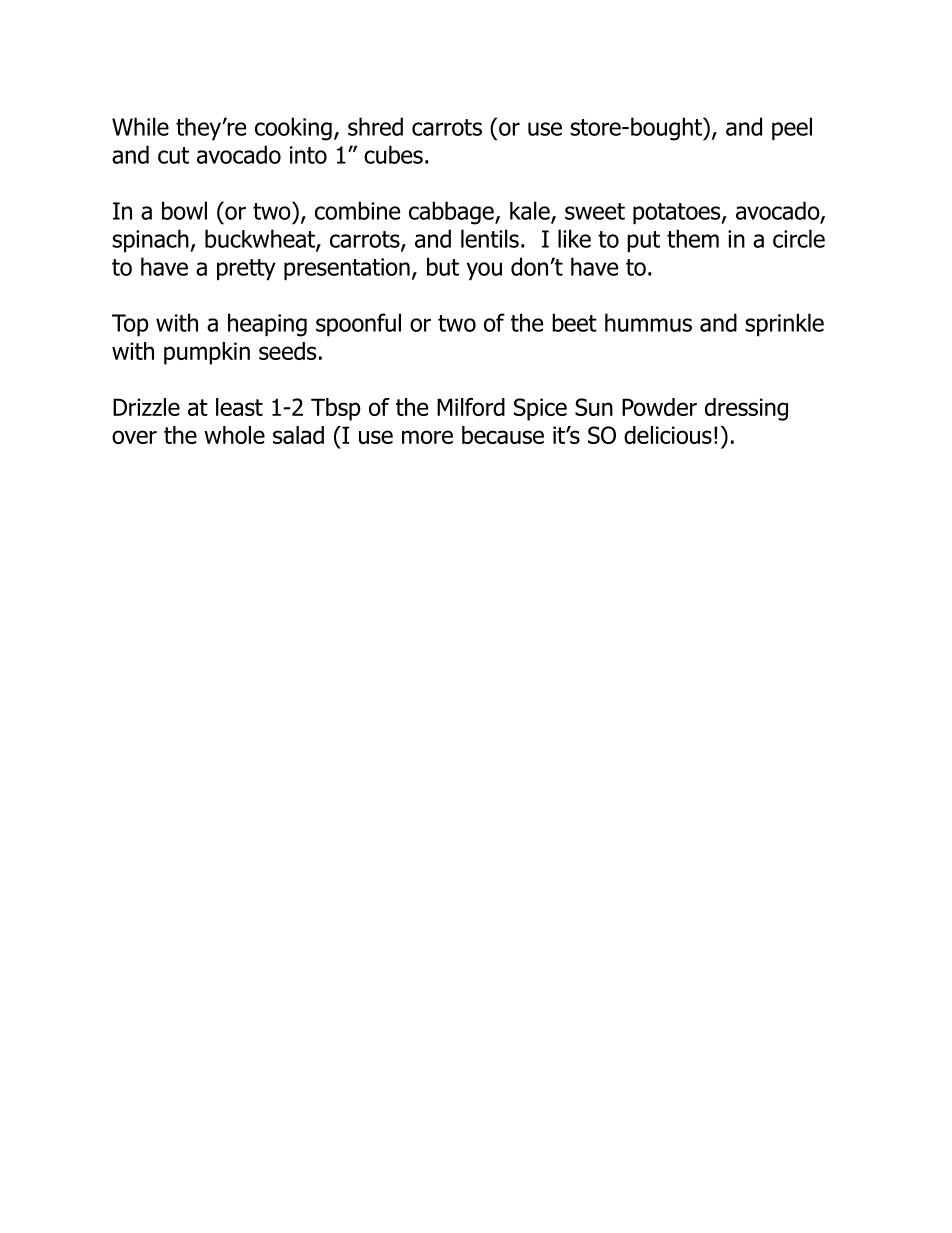  I want to click on put, so click(643, 242).
